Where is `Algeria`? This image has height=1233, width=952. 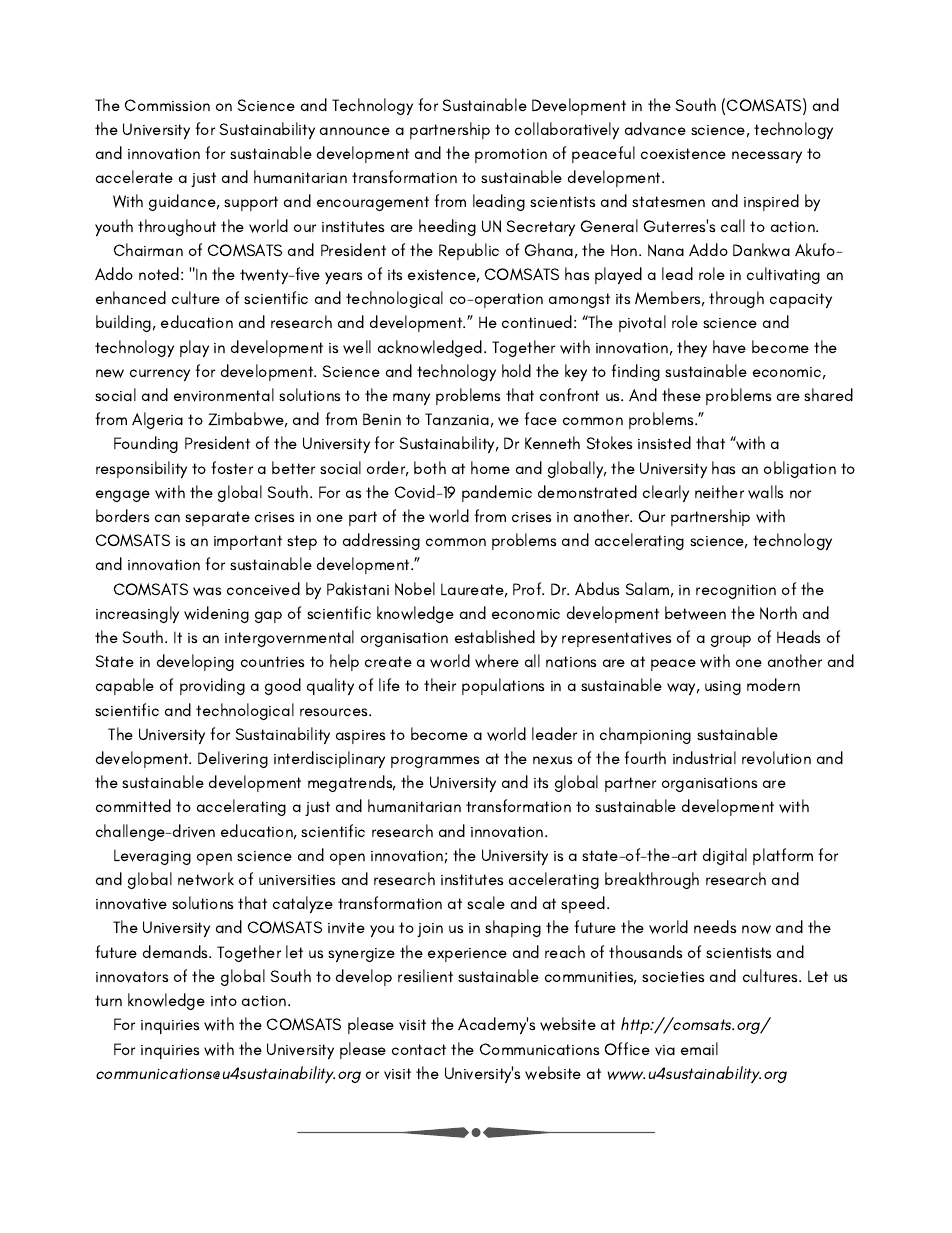 Algeria is located at coordinates (157, 420).
